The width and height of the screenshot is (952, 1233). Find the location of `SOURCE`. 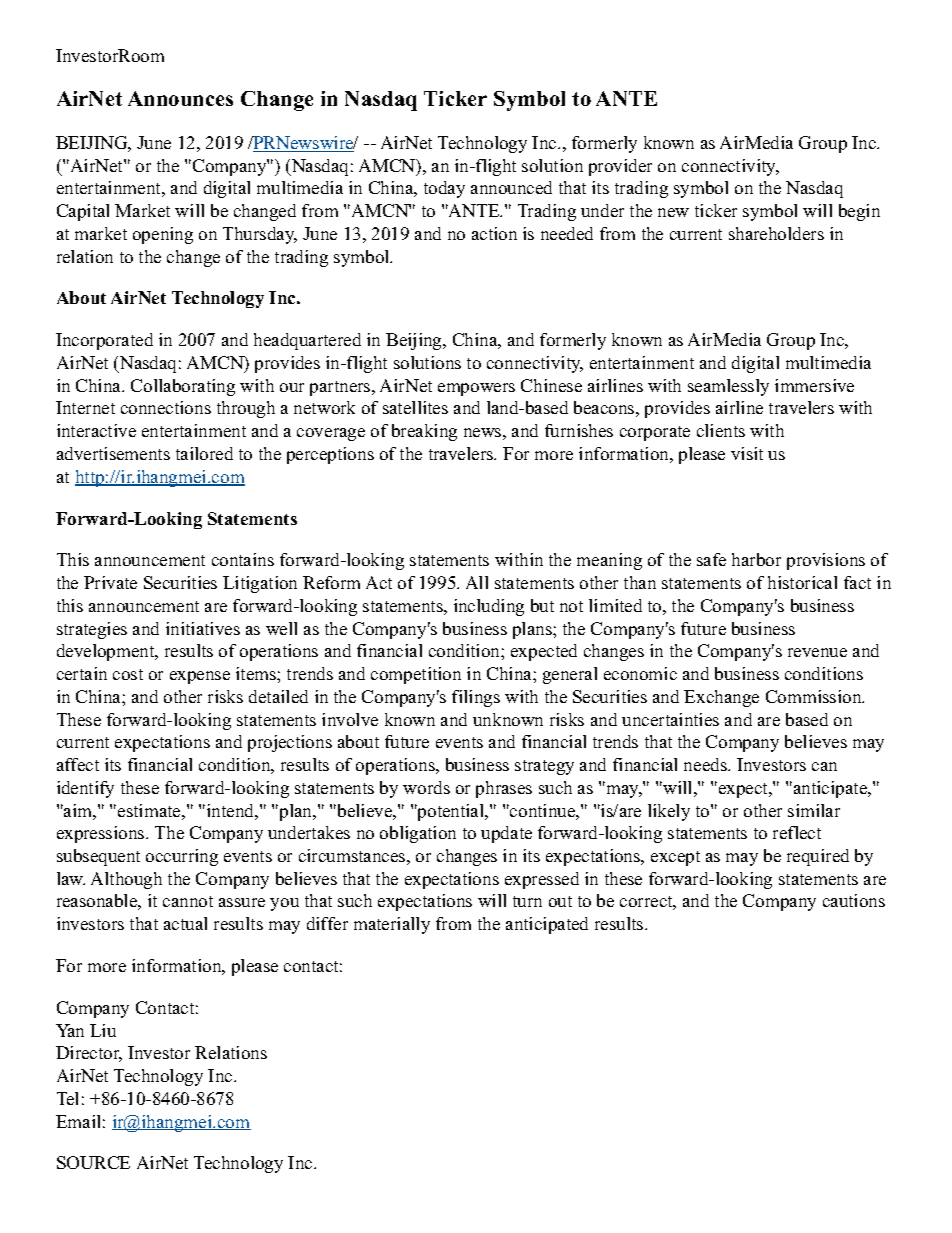

SOURCE is located at coordinates (93, 1162).
